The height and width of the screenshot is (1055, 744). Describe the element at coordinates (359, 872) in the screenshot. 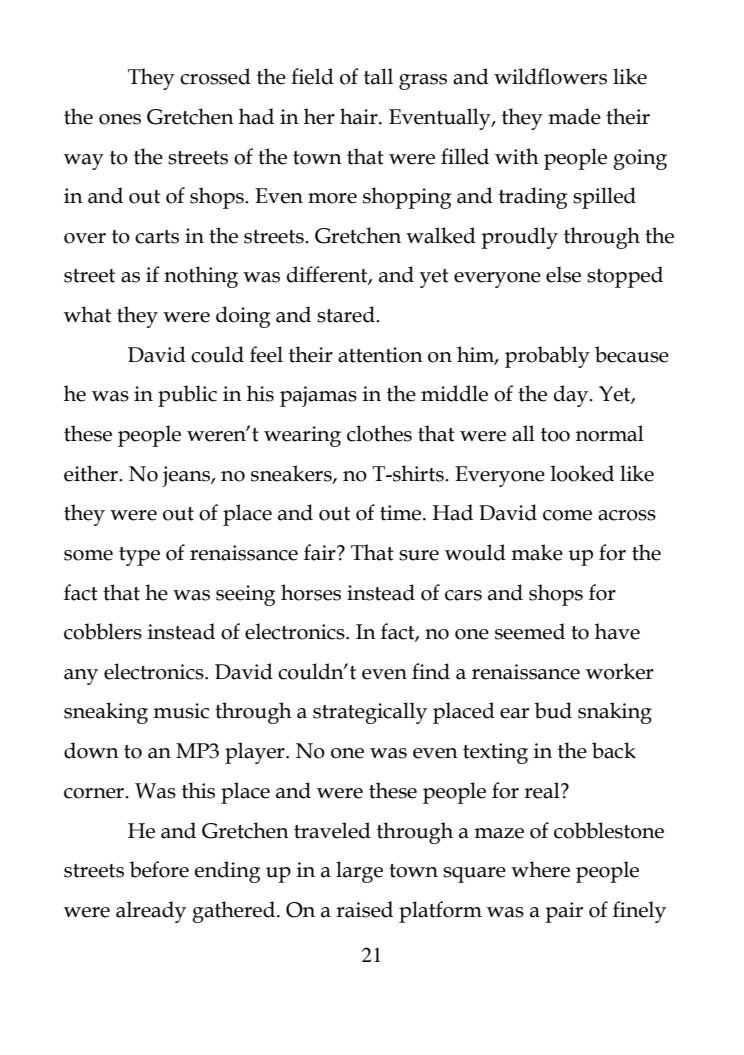

I see `large` at that location.
